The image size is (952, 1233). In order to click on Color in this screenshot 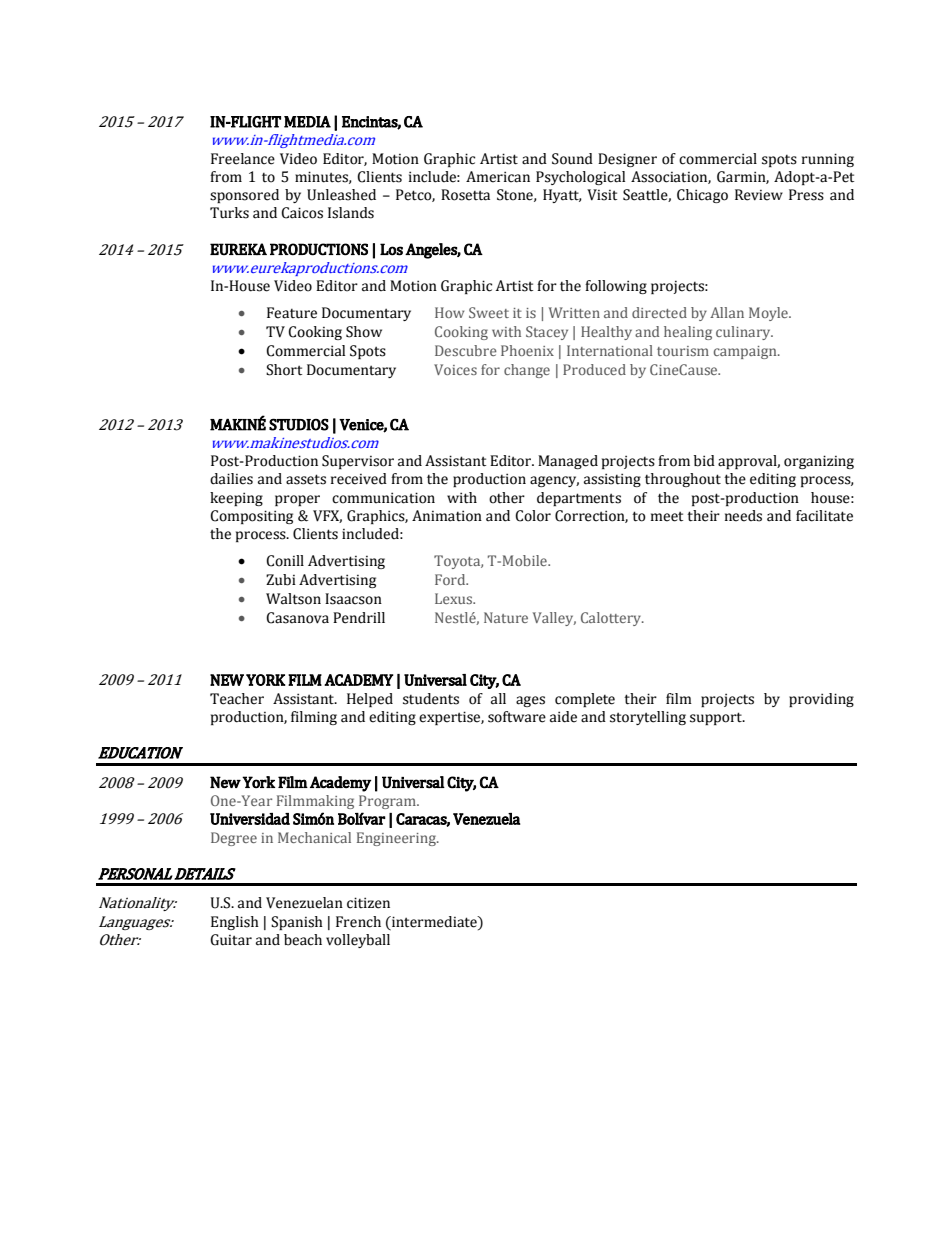, I will do `click(533, 516)`.
